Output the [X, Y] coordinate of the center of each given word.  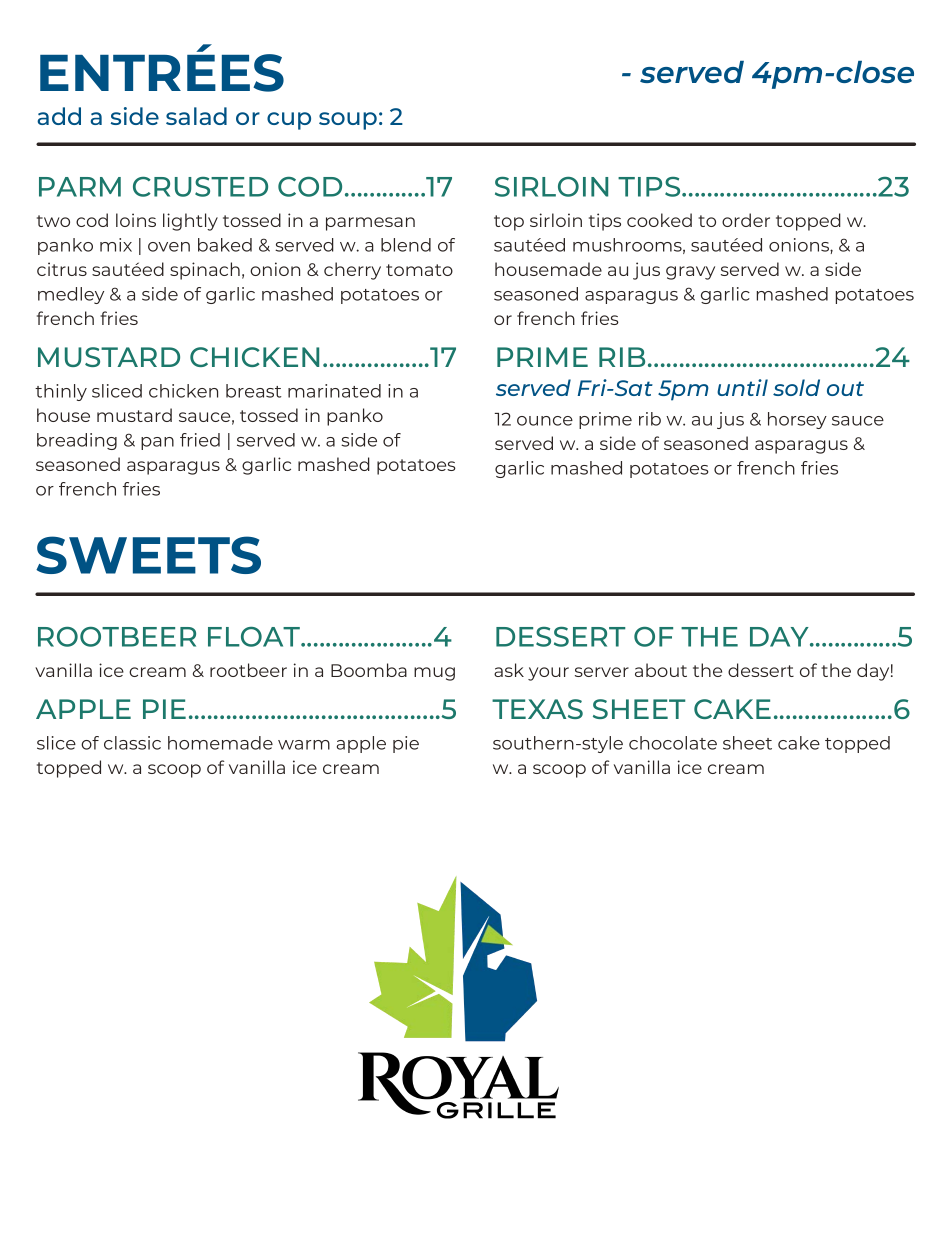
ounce [545, 421]
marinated [334, 391]
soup [348, 121]
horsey [797, 420]
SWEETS [148, 555]
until [742, 387]
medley [71, 295]
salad [196, 116]
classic [132, 743]
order [746, 220]
